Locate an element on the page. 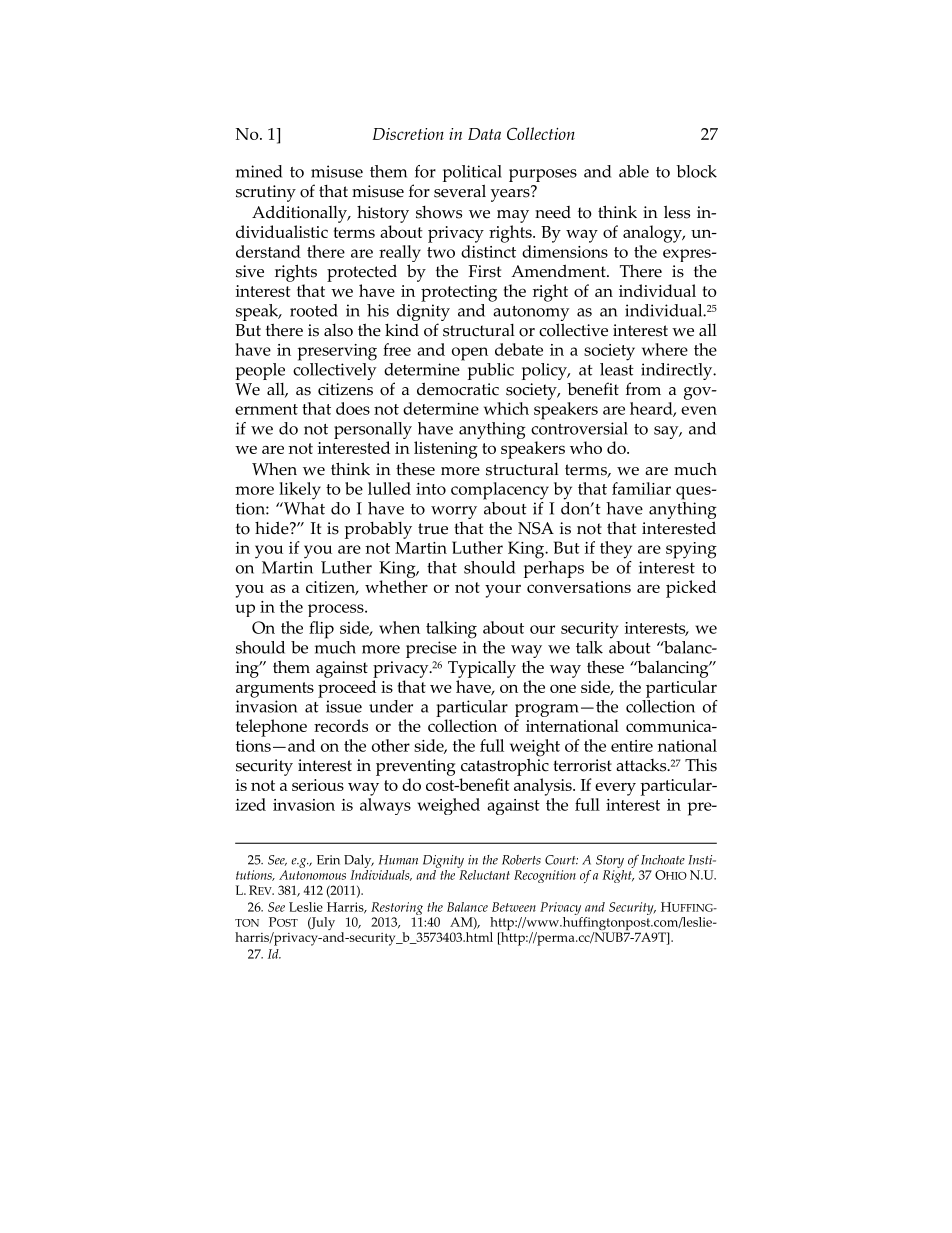 The height and width of the image is (1233, 952). political is located at coordinates (472, 175).
